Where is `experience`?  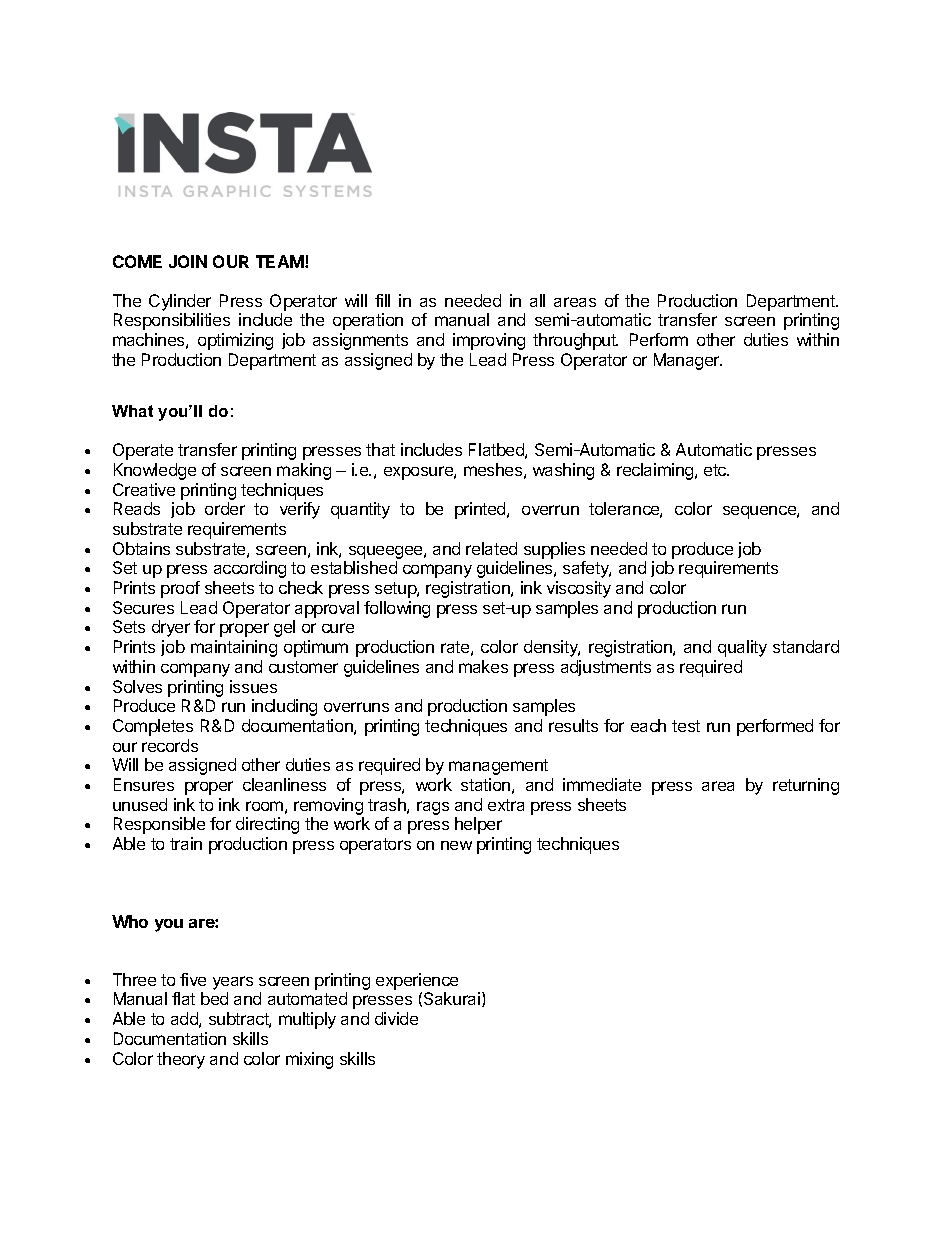
experience is located at coordinates (417, 981).
